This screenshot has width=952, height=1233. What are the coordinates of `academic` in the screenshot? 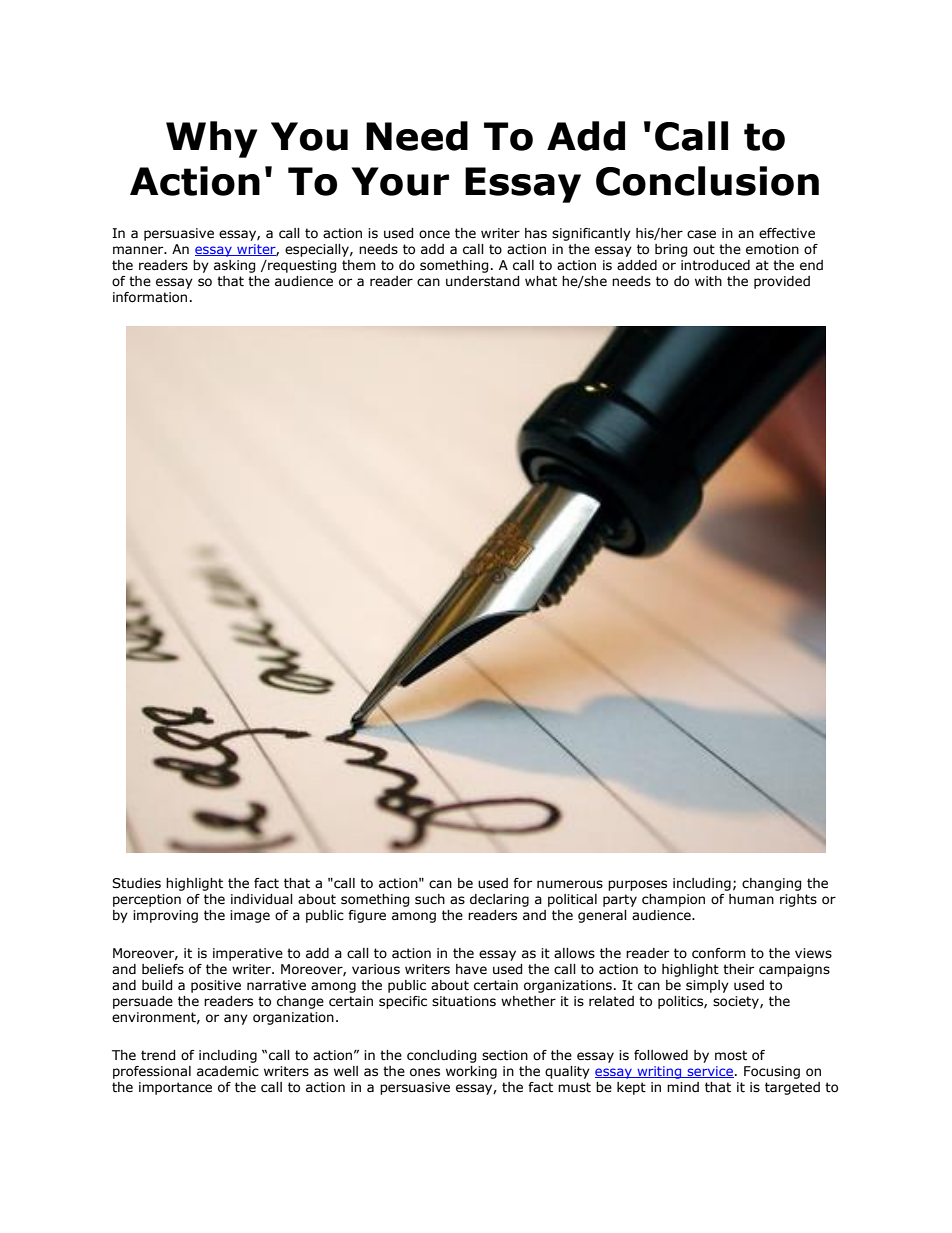 It's located at (228, 1071).
